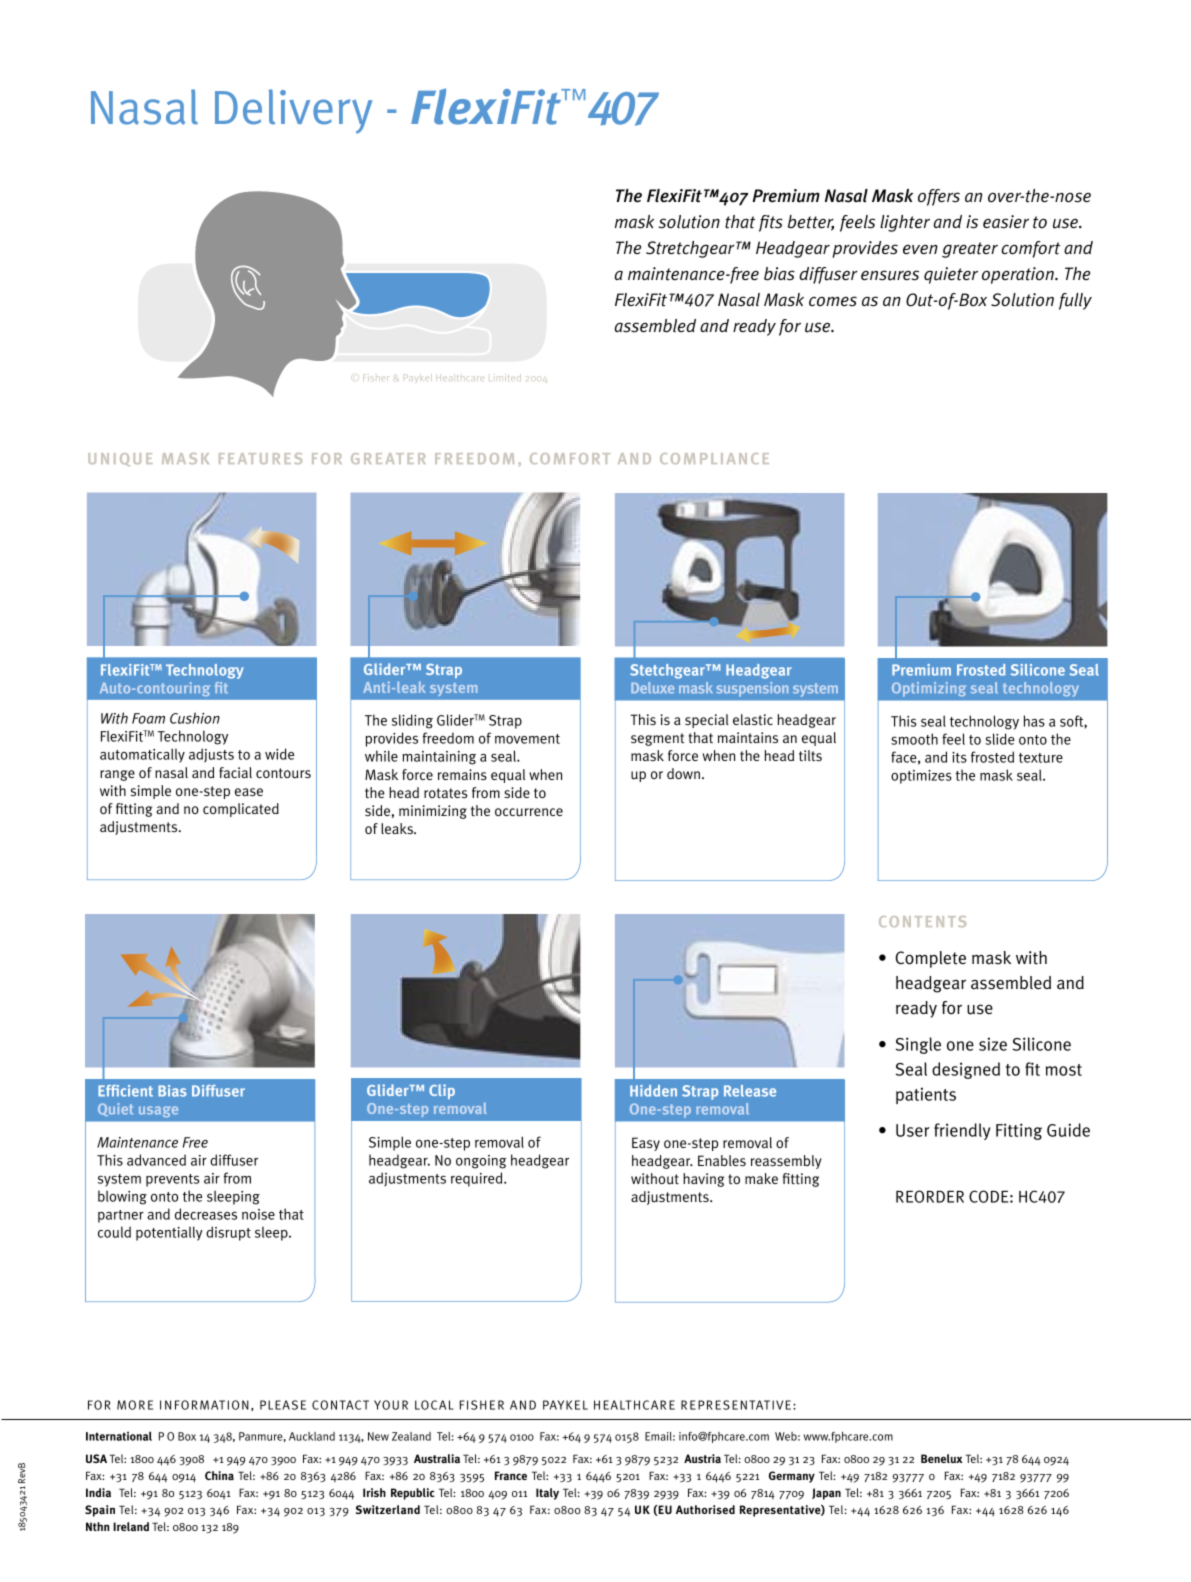  Describe the element at coordinates (293, 111) in the page. I see `Delivery` at that location.
